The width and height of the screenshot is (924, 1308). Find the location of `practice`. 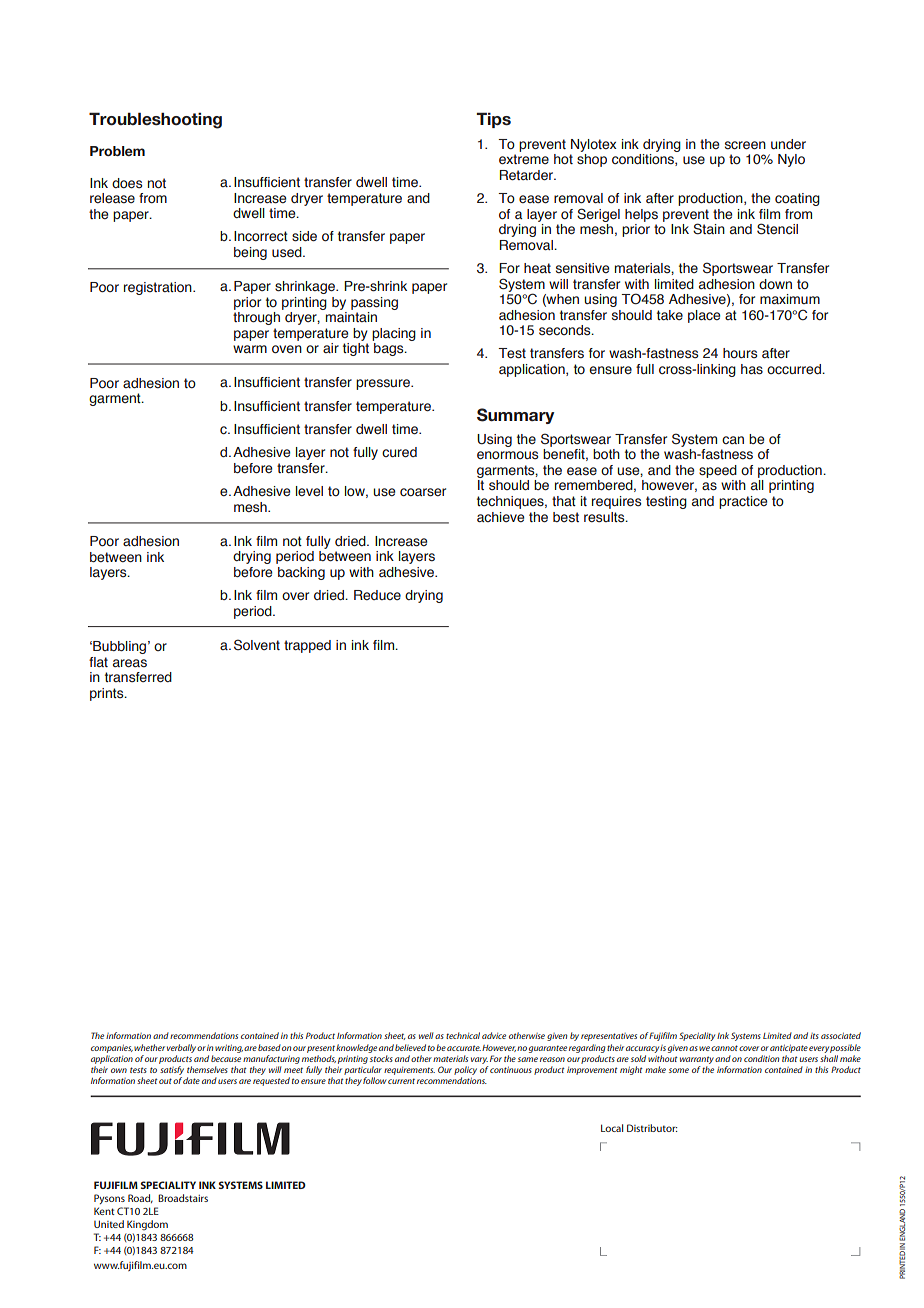

practice is located at coordinates (743, 502).
